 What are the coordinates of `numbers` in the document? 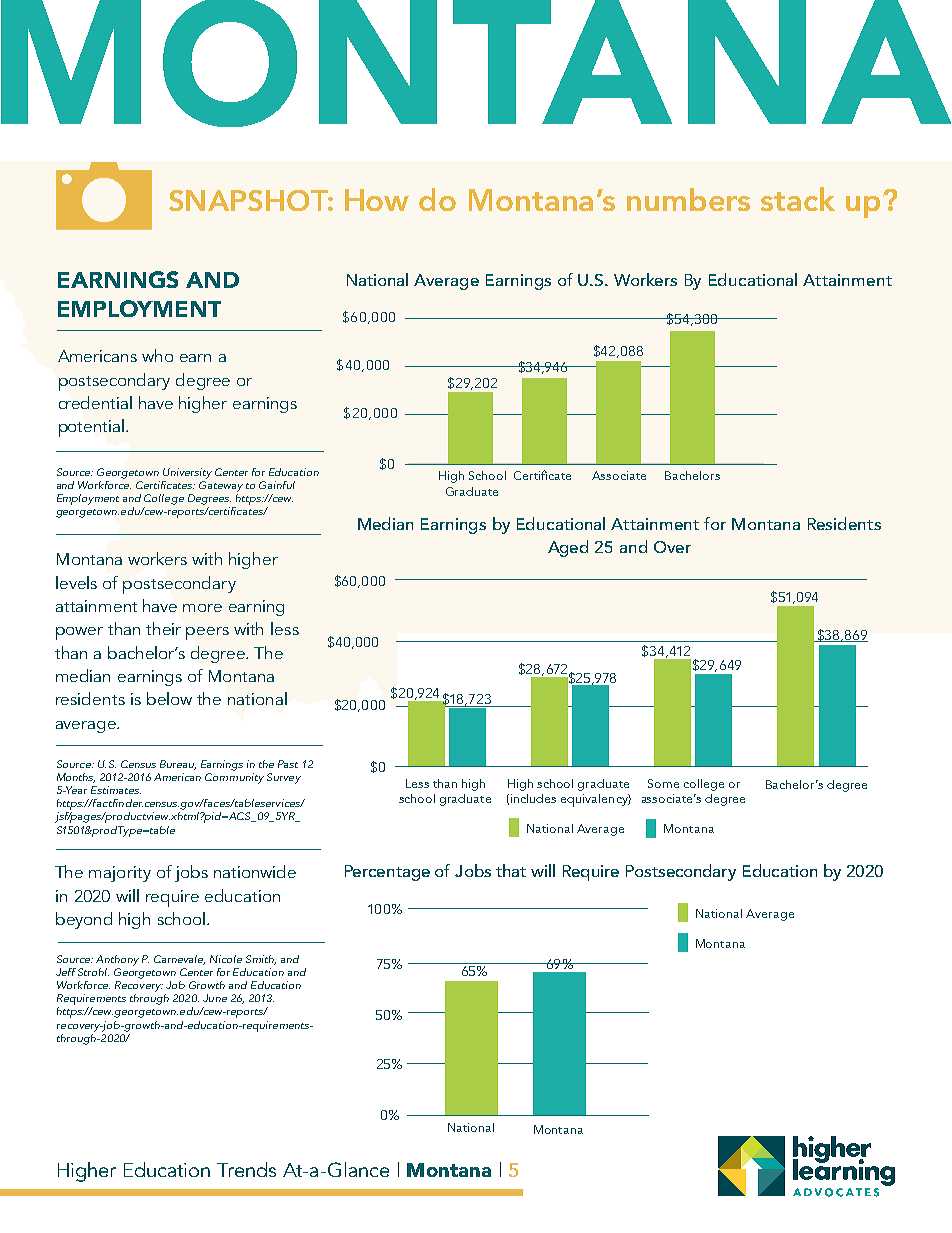 It's located at (688, 199).
